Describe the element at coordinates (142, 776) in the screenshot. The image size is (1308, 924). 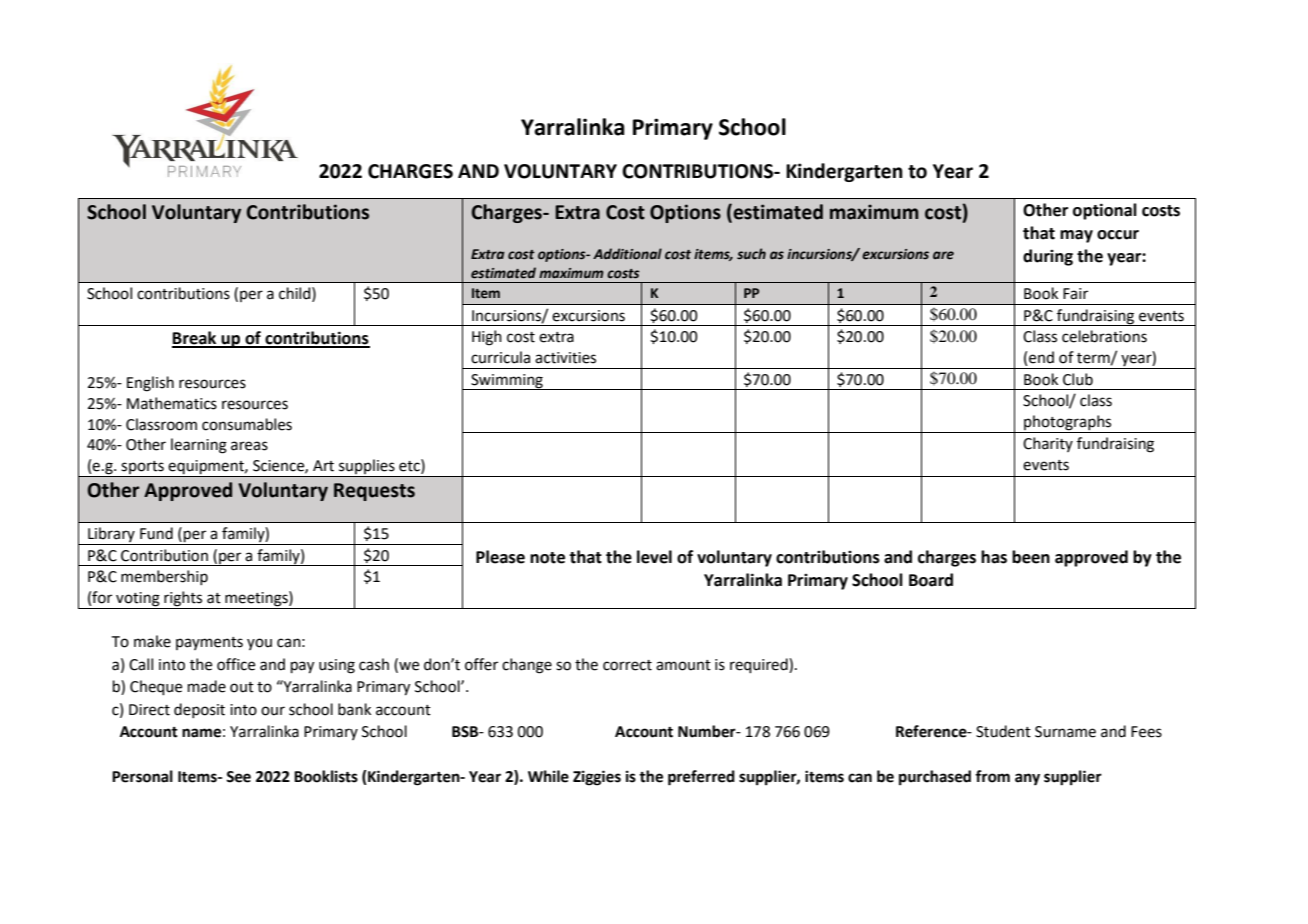
I see `Personal` at that location.
